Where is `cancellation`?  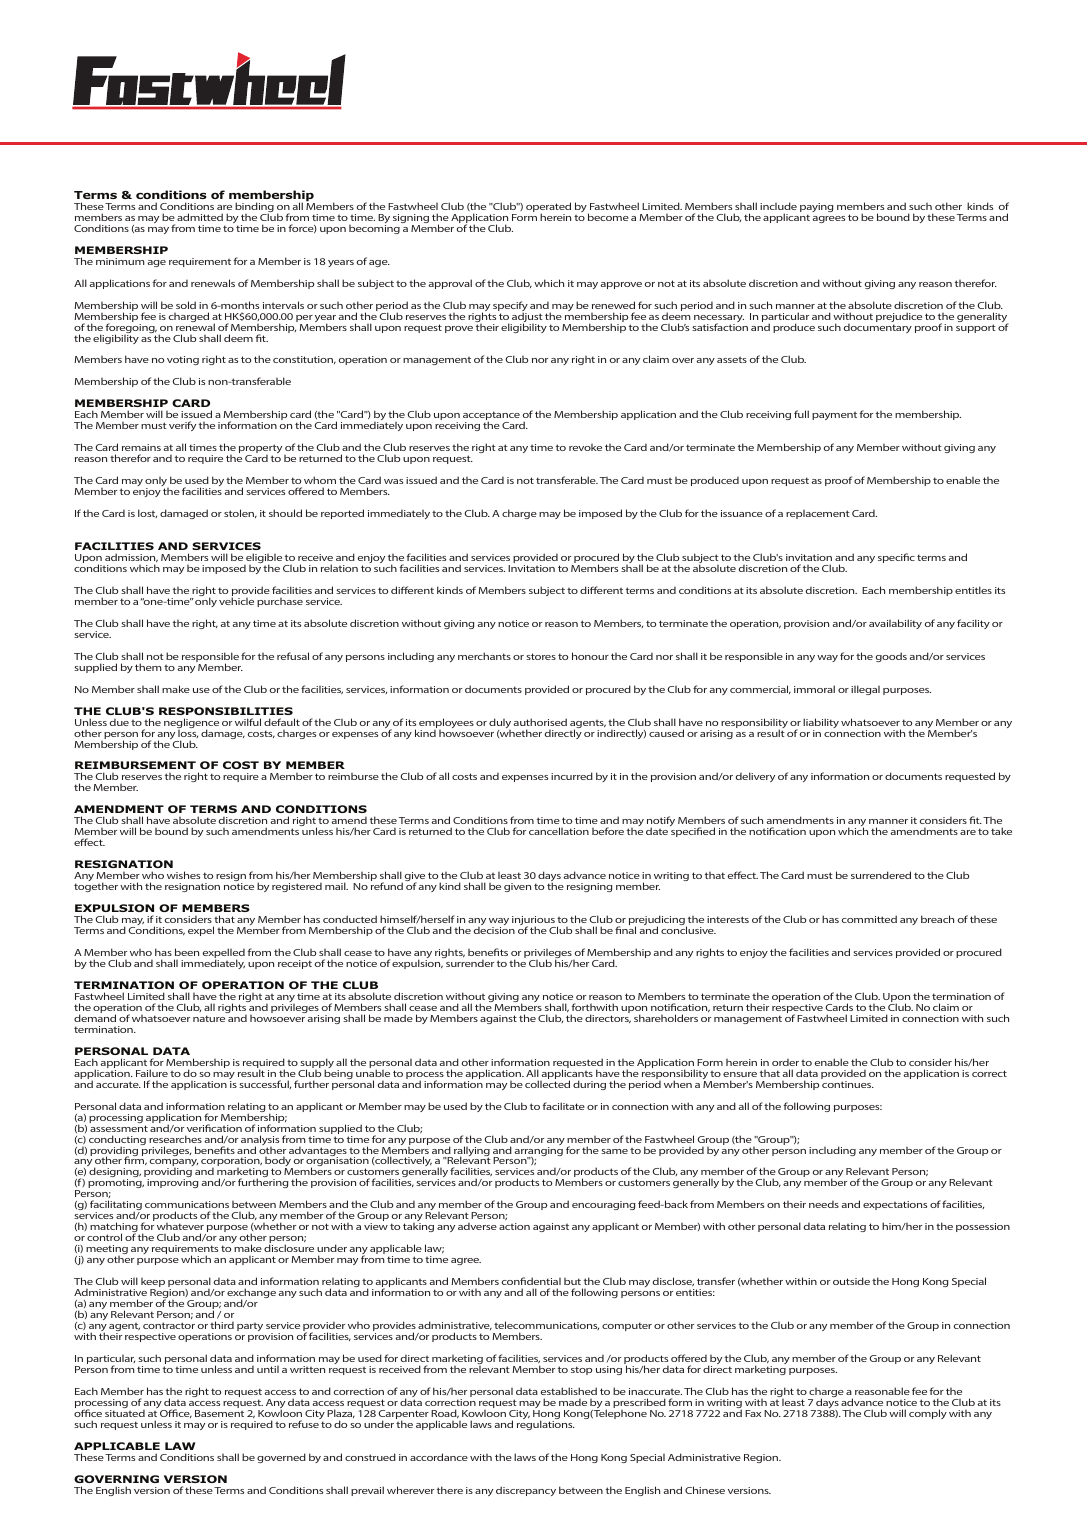
cancellation is located at coordinates (559, 831).
